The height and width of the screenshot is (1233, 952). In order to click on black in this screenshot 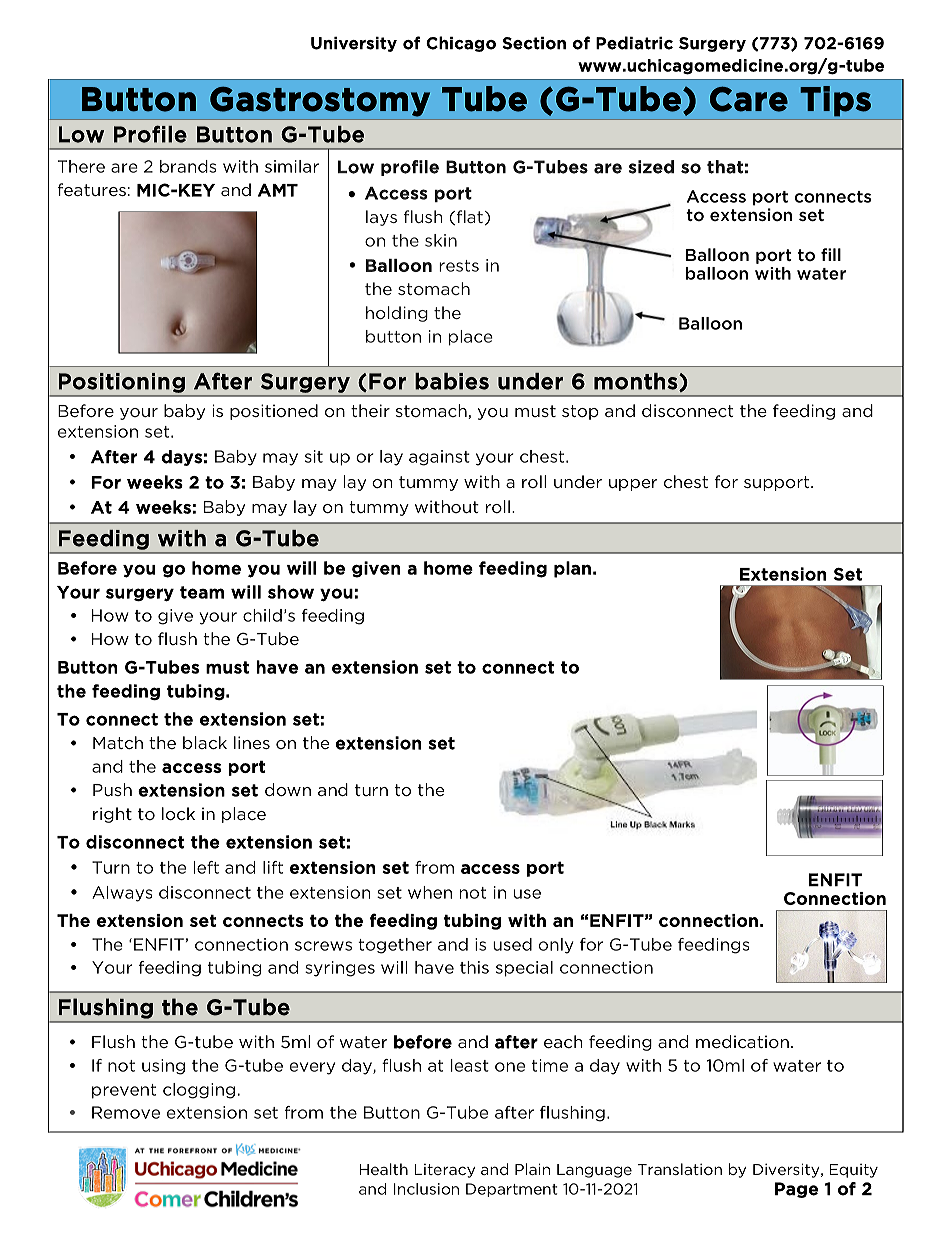, I will do `click(205, 742)`.
